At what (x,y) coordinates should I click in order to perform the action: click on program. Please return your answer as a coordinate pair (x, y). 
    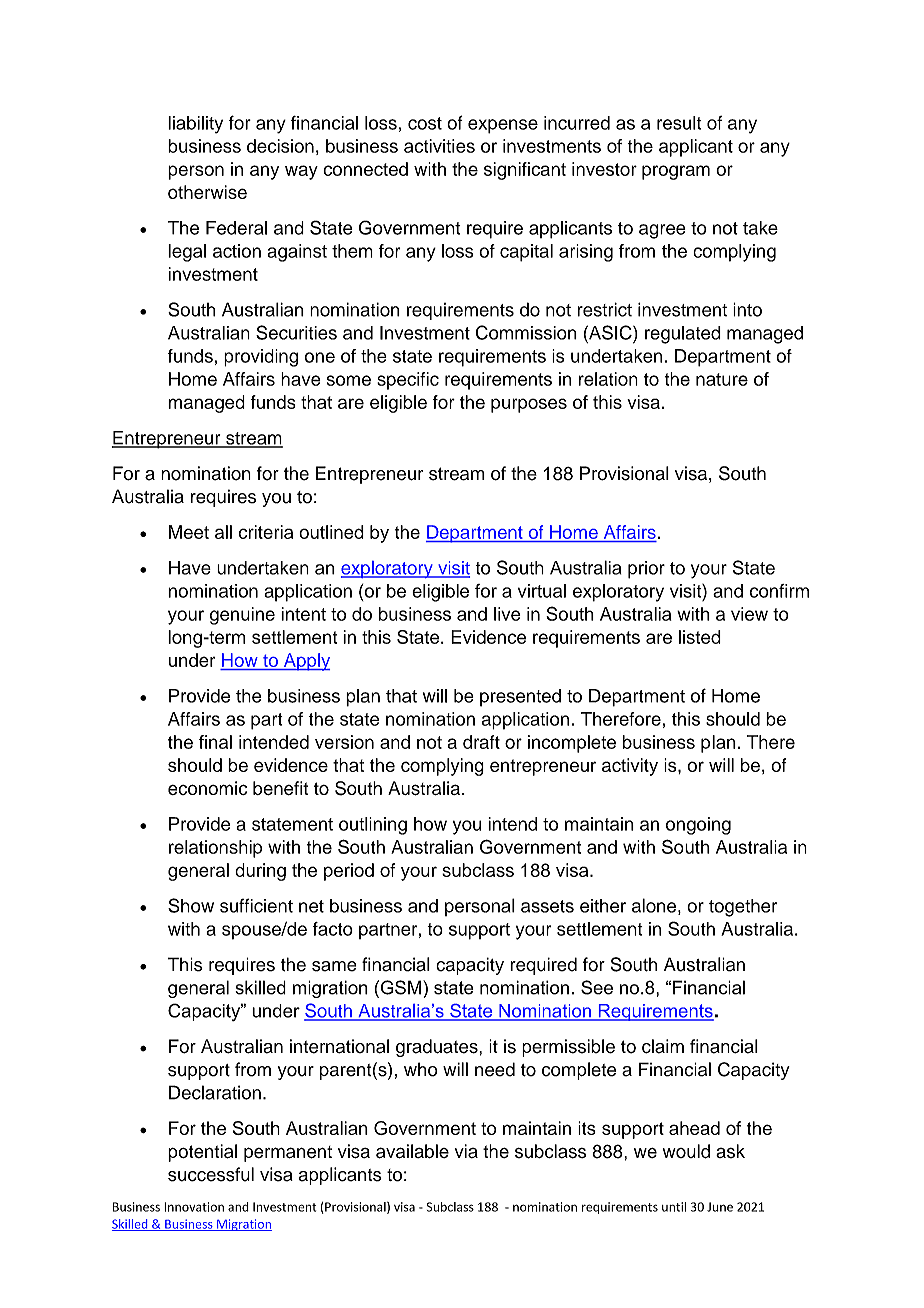
    Looking at the image, I should click on (676, 172).
